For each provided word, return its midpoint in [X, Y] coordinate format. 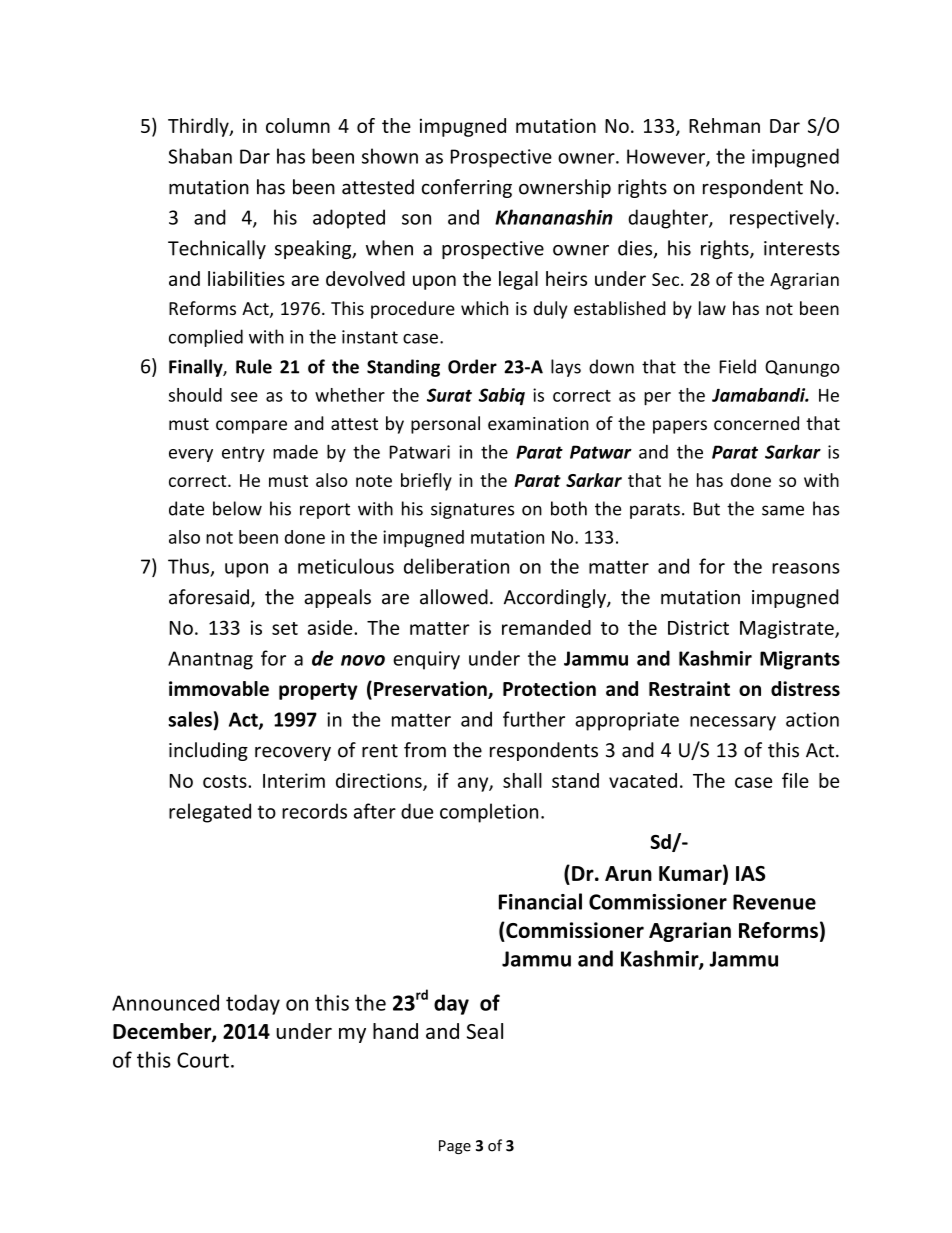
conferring [467, 188]
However [667, 157]
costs [226, 781]
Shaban [200, 156]
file [795, 780]
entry [243, 454]
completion [489, 813]
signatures [472, 510]
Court [203, 1060]
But [707, 509]
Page [455, 1147]
